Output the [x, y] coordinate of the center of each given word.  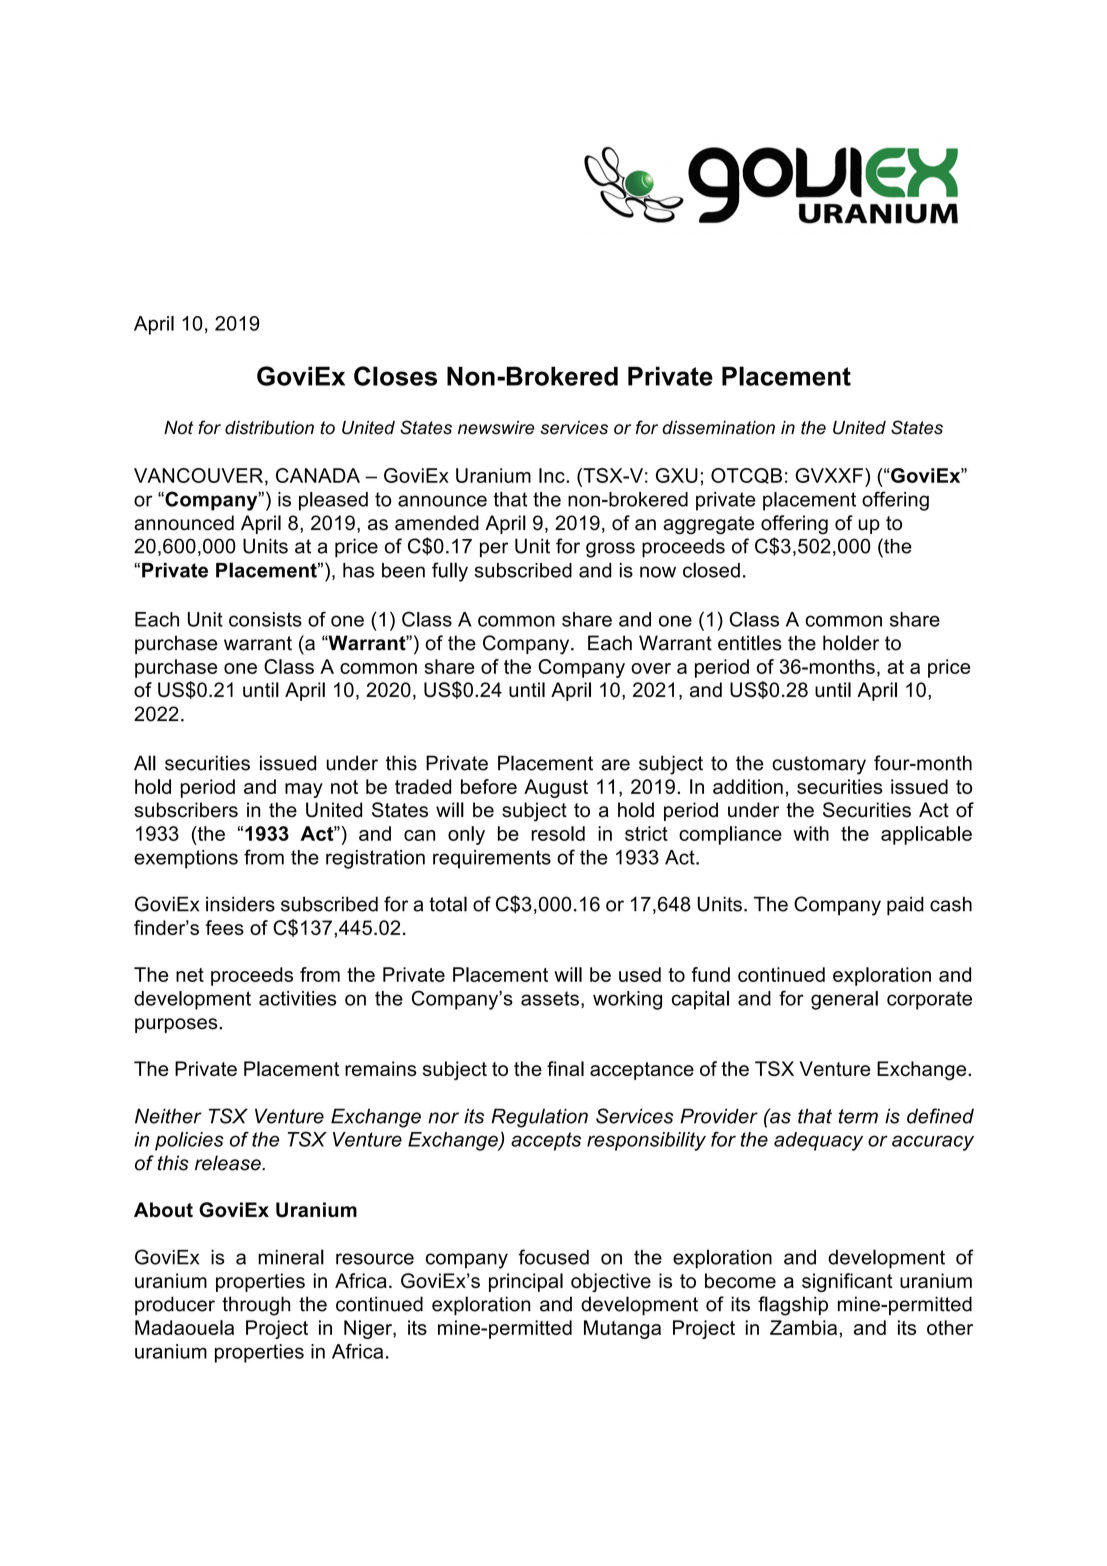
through [256, 1306]
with [811, 833]
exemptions [186, 859]
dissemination [718, 428]
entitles [750, 643]
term [858, 1116]
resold [558, 833]
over [651, 668]
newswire [496, 428]
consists [265, 619]
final [565, 1068]
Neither [168, 1116]
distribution [269, 428]
